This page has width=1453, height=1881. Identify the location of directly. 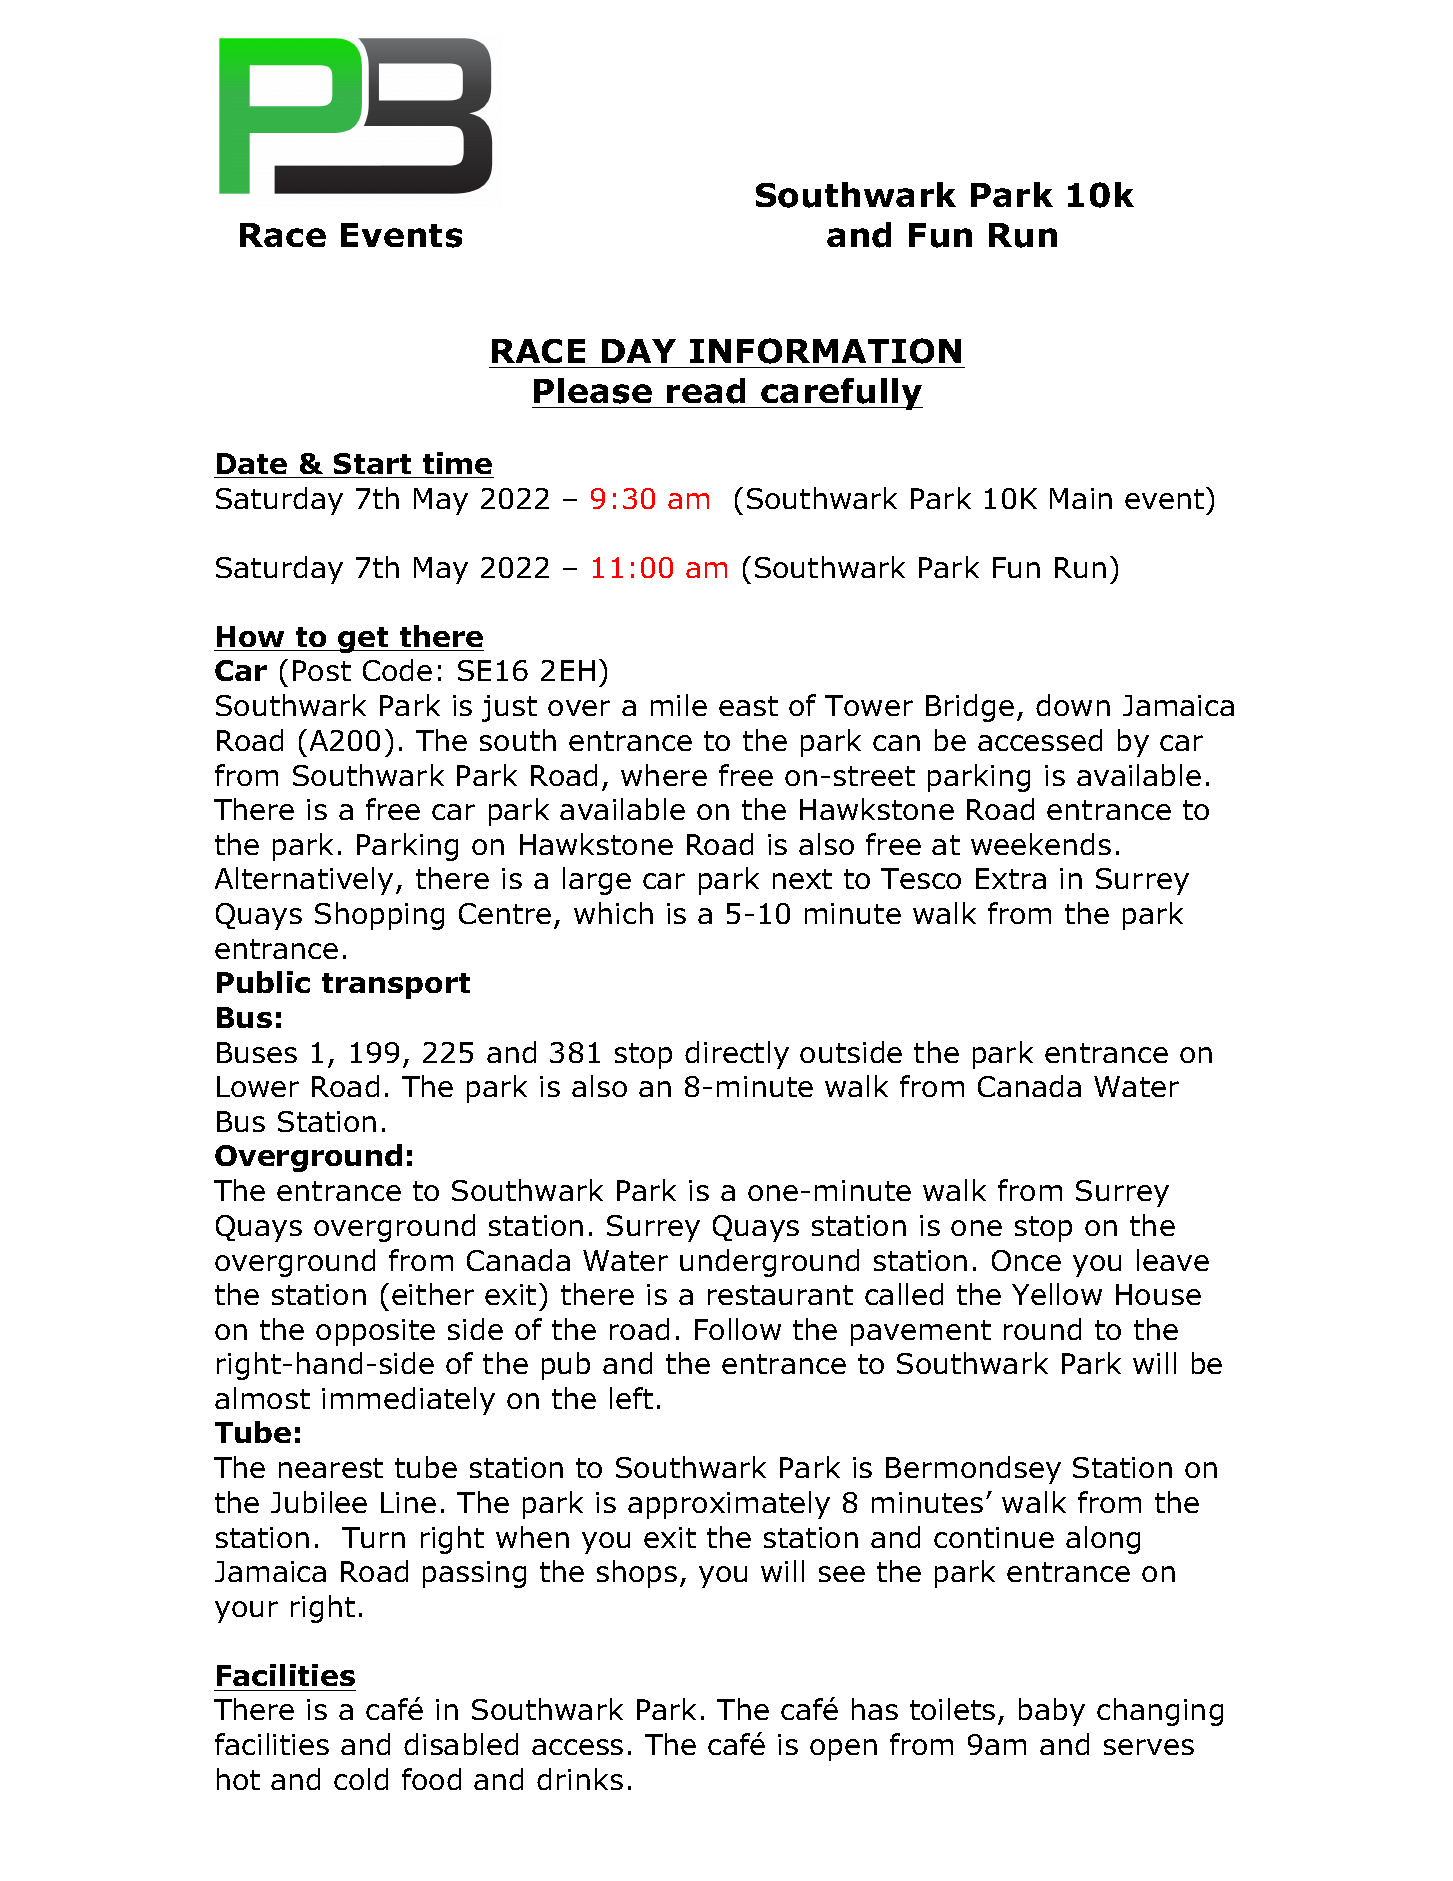
(737, 1055).
